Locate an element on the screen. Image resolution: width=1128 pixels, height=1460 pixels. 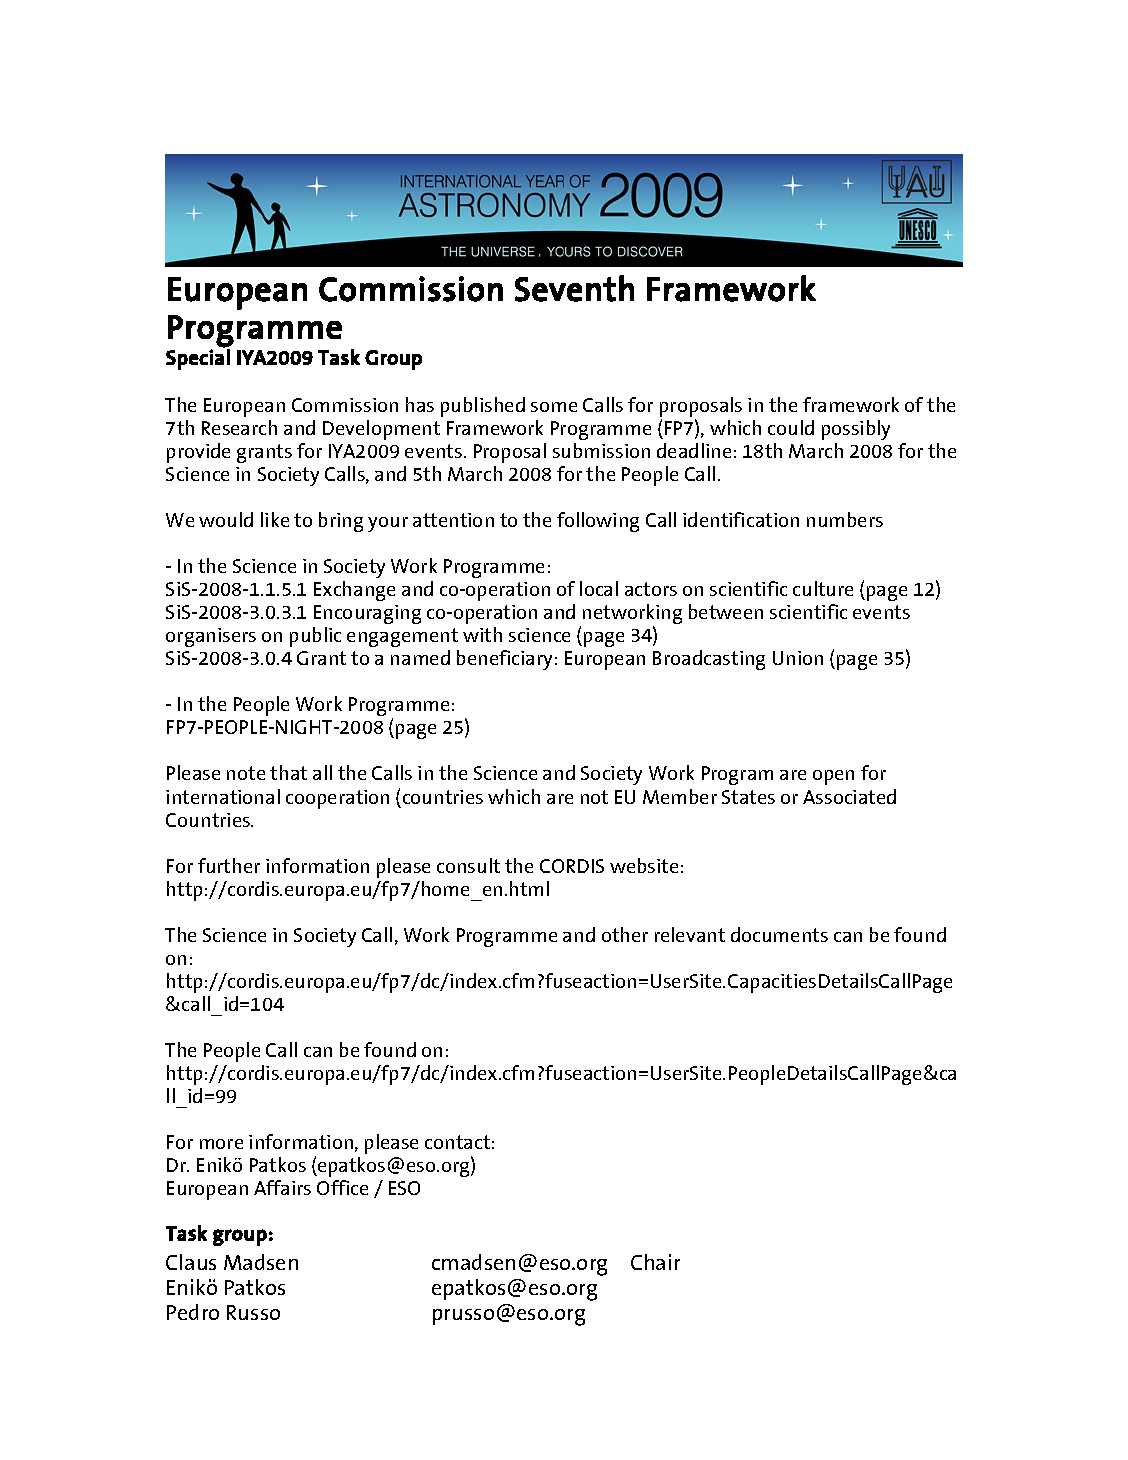
consult is located at coordinates (468, 865).
